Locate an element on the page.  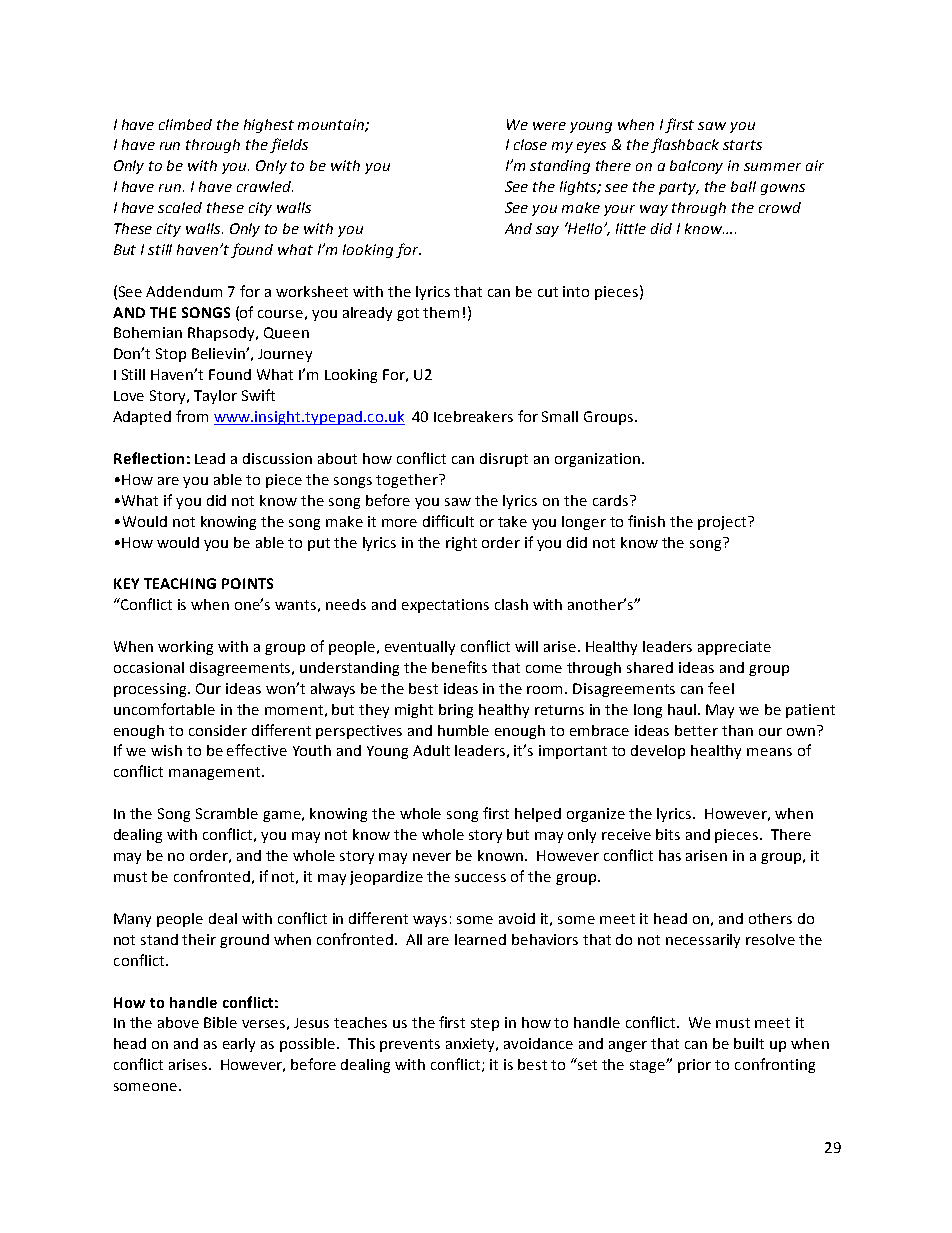
Bible is located at coordinates (220, 1022).
